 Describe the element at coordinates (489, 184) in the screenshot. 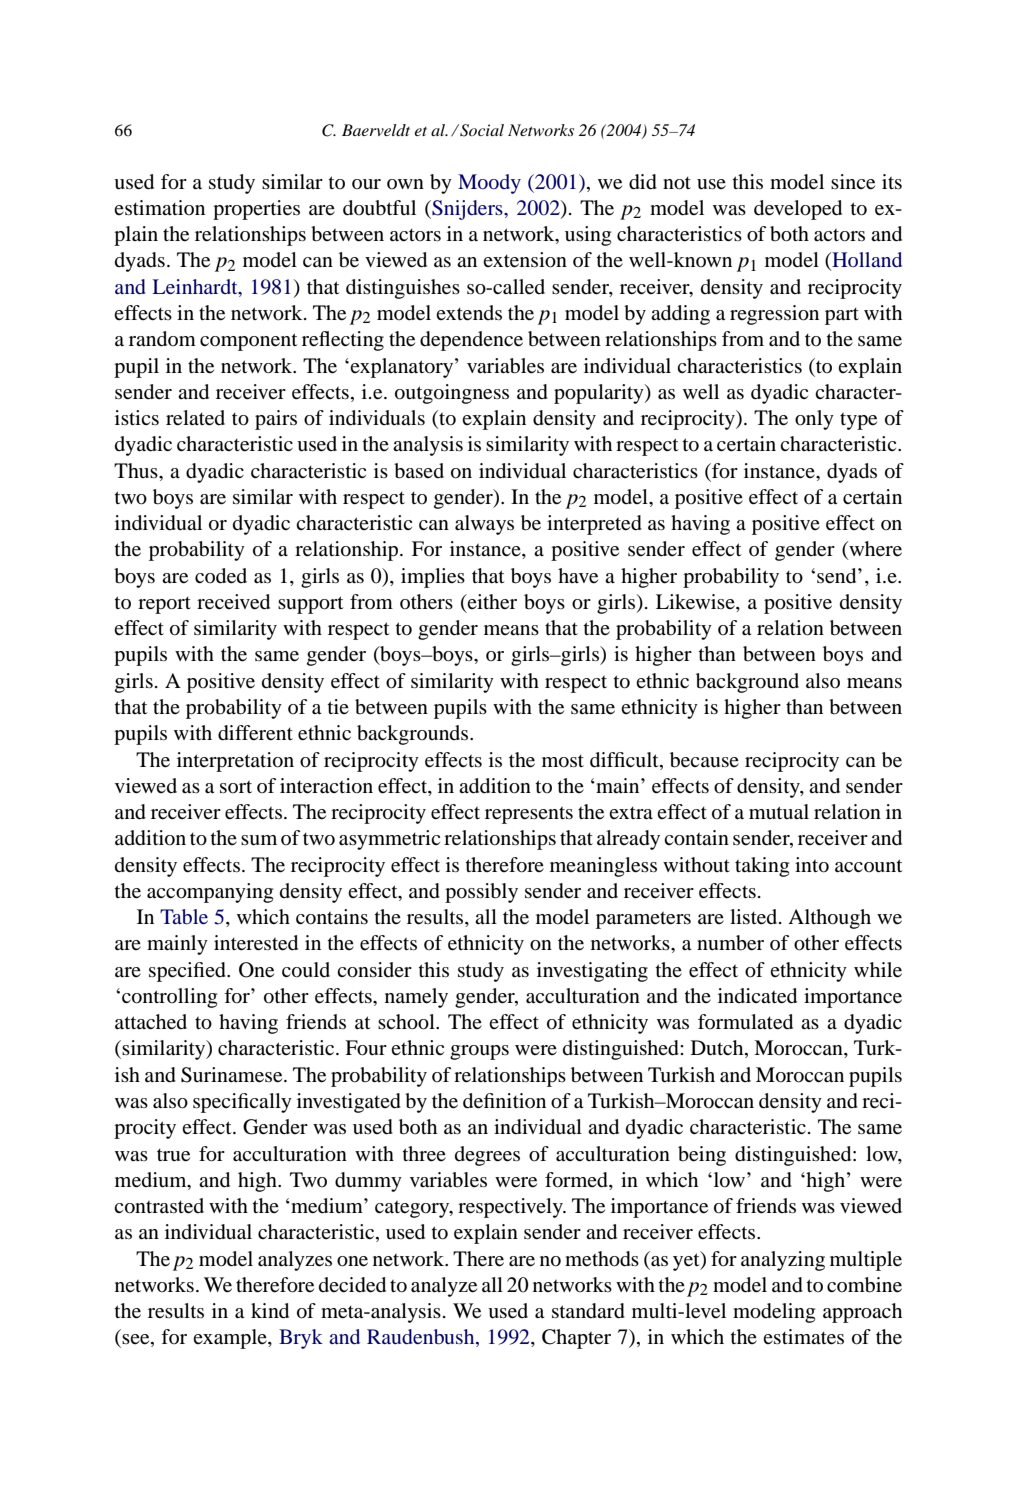

I see `Moody` at that location.
